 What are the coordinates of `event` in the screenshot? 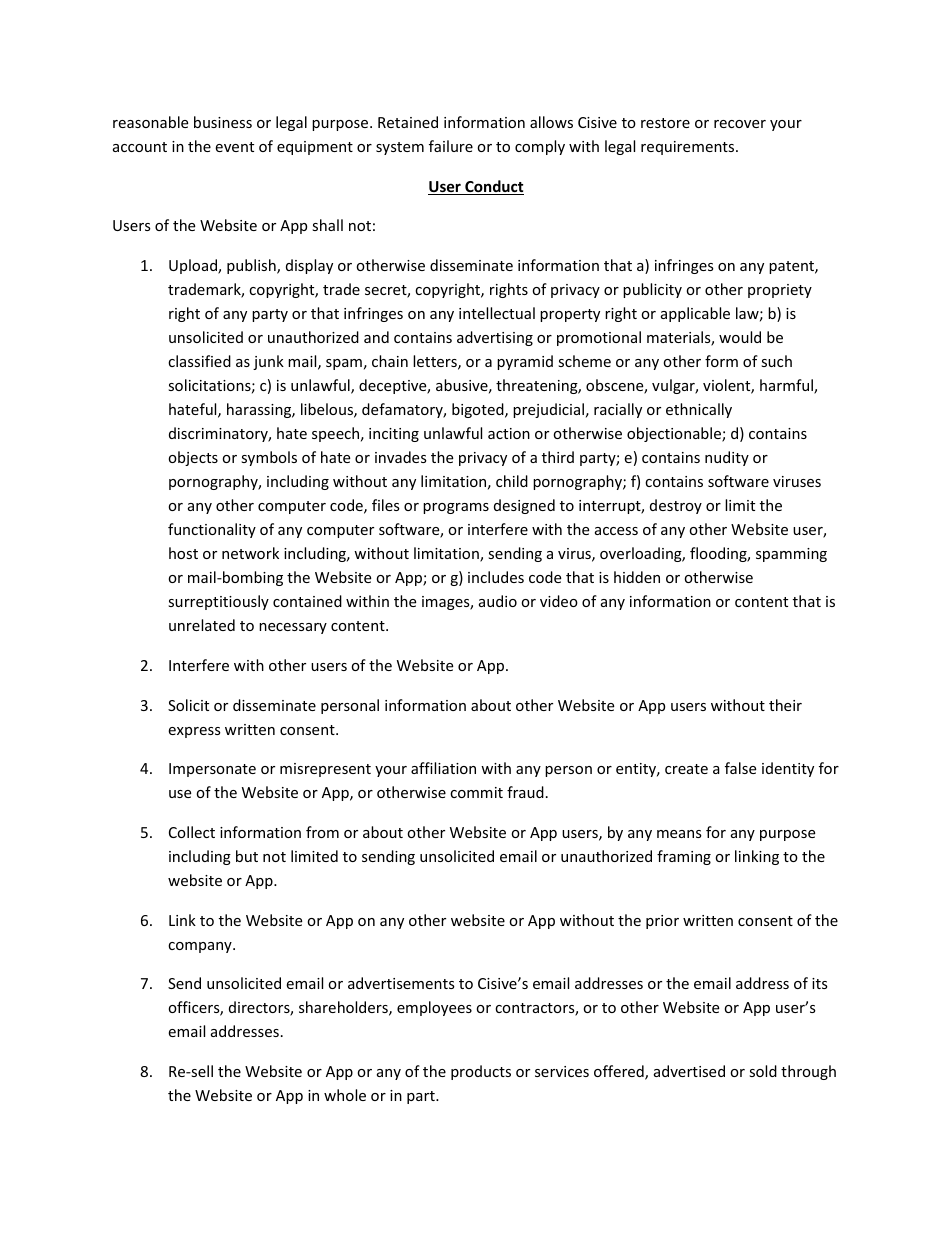 It's located at (234, 147).
